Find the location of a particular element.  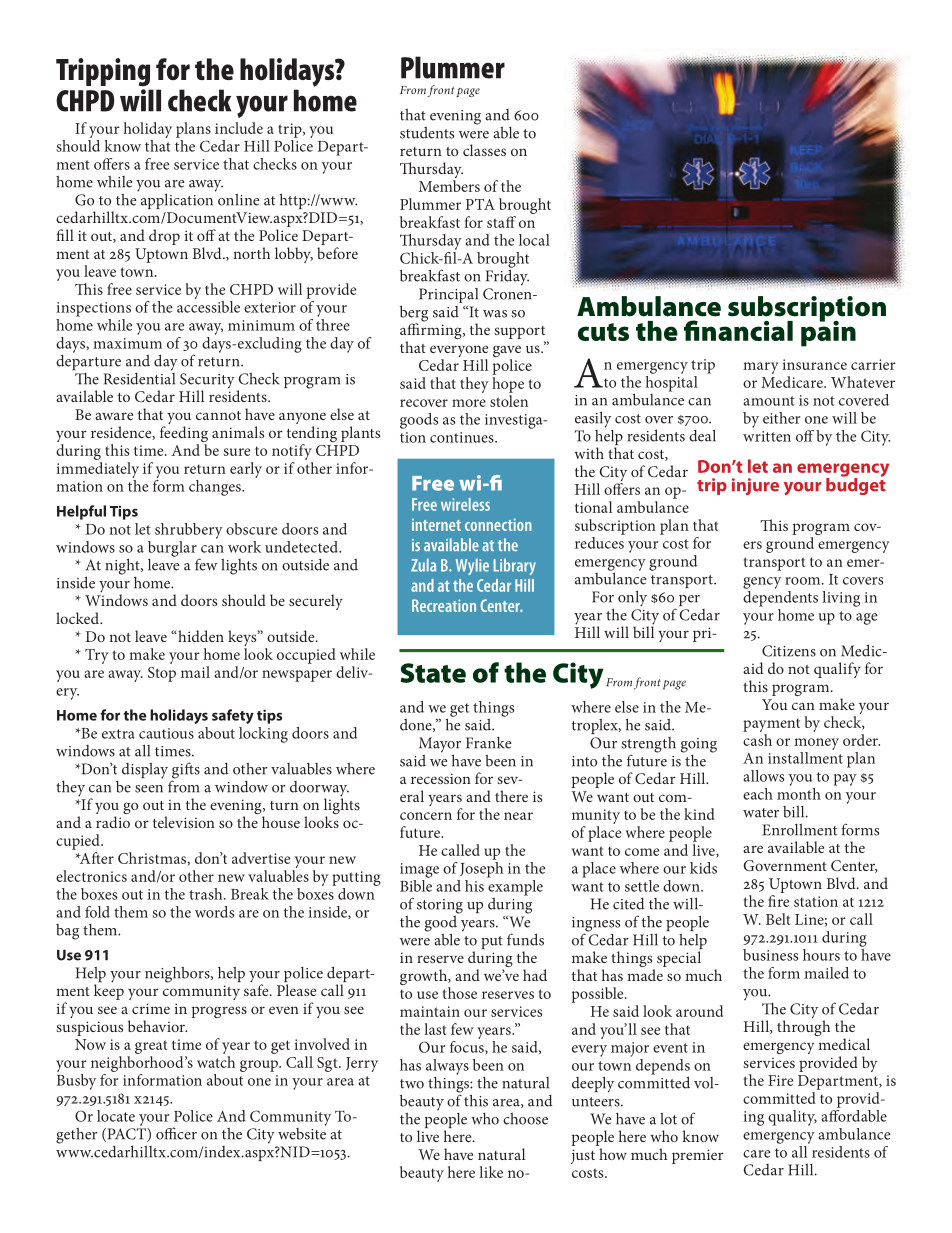

include is located at coordinates (239, 128).
